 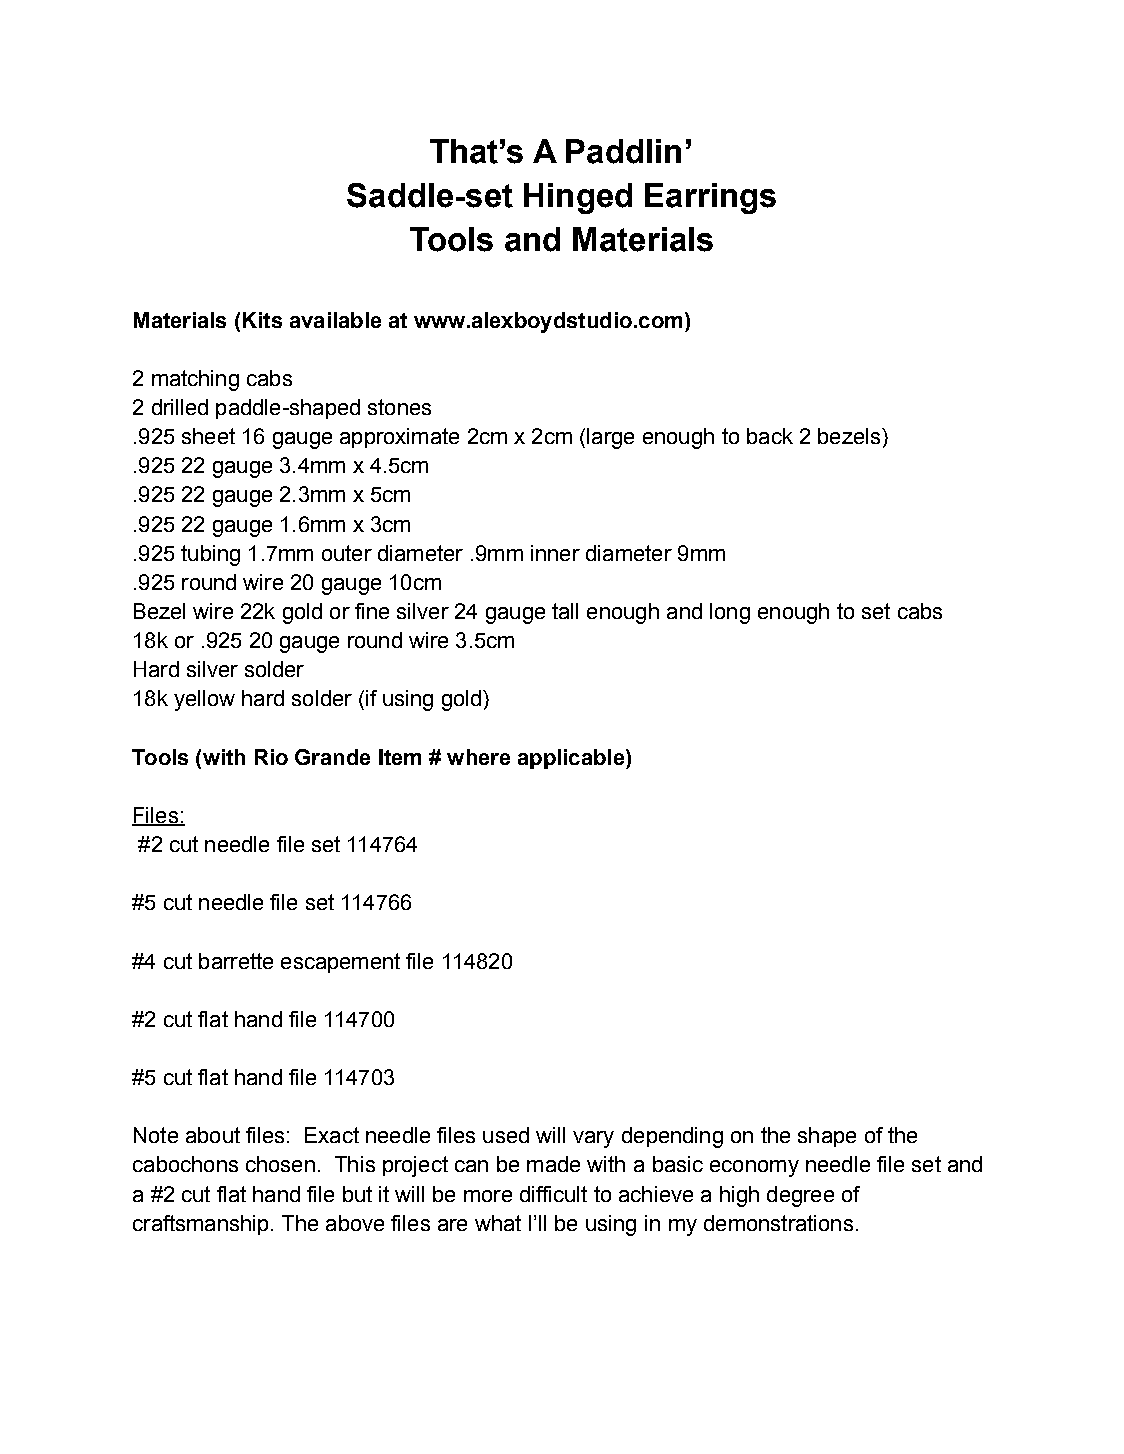 What do you see at coordinates (672, 1137) in the page?
I see `depending` at bounding box center [672, 1137].
